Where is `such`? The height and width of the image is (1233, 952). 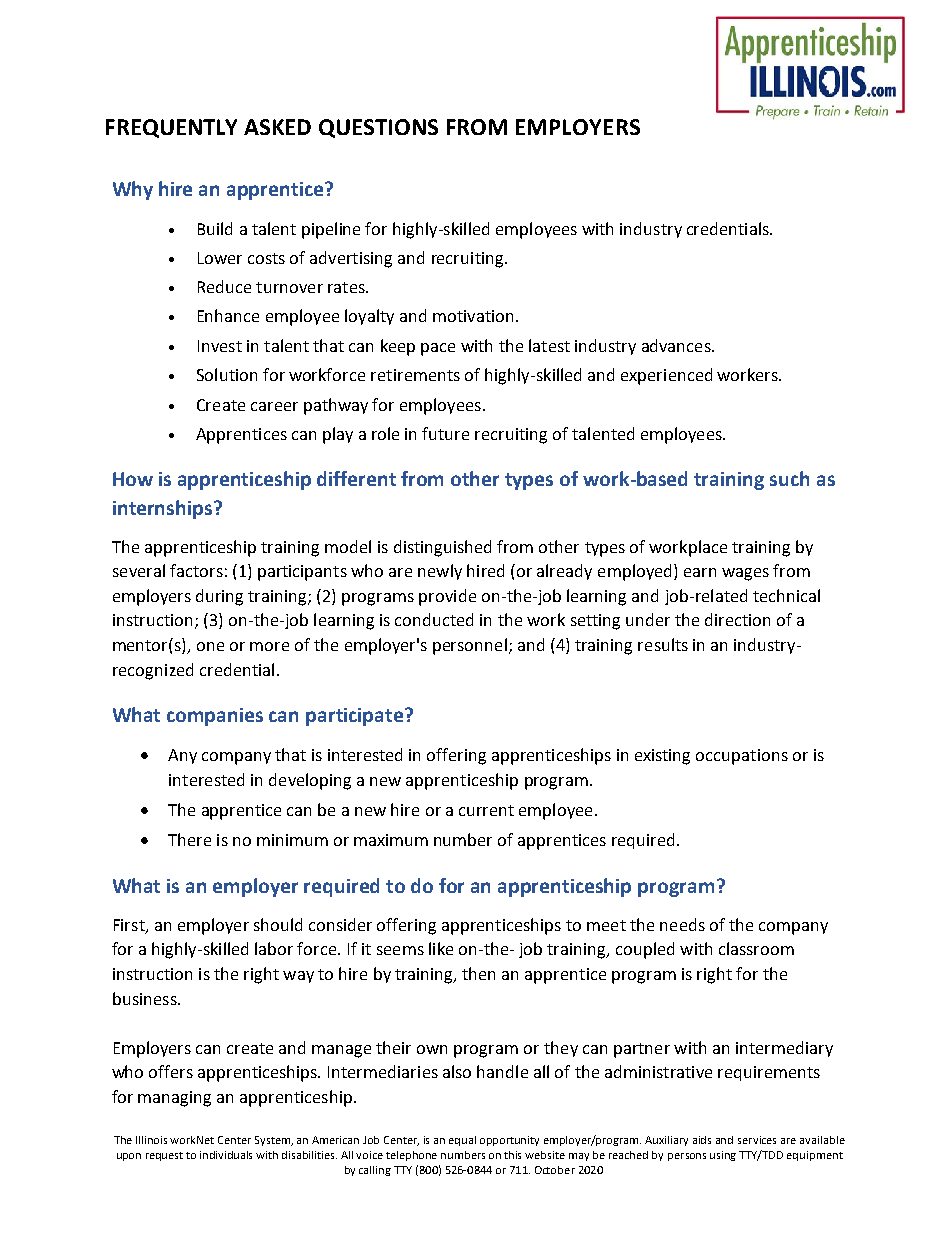 such is located at coordinates (789, 478).
